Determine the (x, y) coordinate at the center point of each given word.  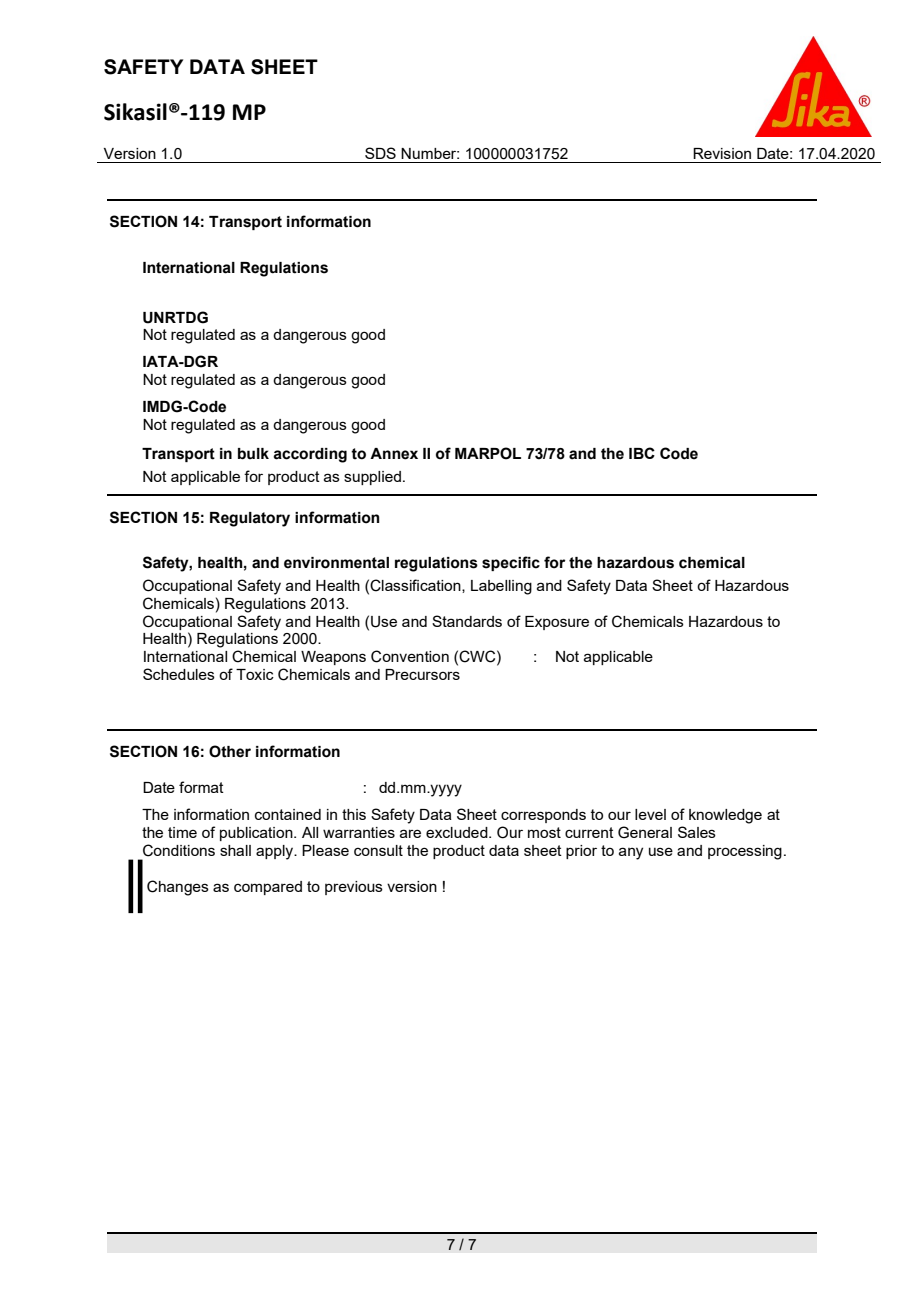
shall (235, 850)
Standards (467, 621)
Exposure (557, 623)
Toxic (255, 674)
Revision (722, 153)
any (631, 853)
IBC (642, 453)
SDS (380, 153)
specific (511, 563)
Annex (394, 454)
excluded (458, 832)
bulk (253, 454)
